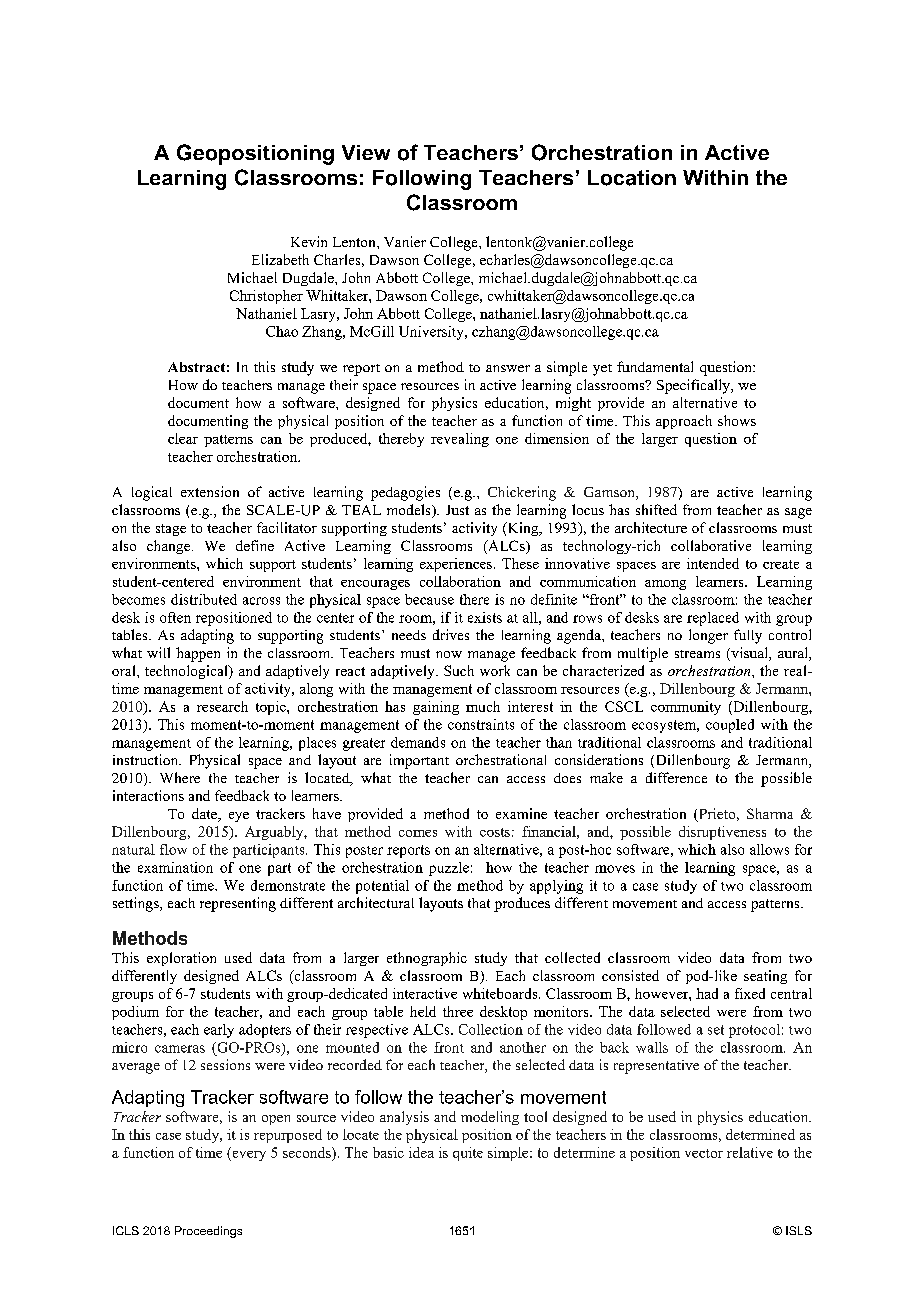  What do you see at coordinates (522, 904) in the screenshot?
I see `produces` at bounding box center [522, 904].
